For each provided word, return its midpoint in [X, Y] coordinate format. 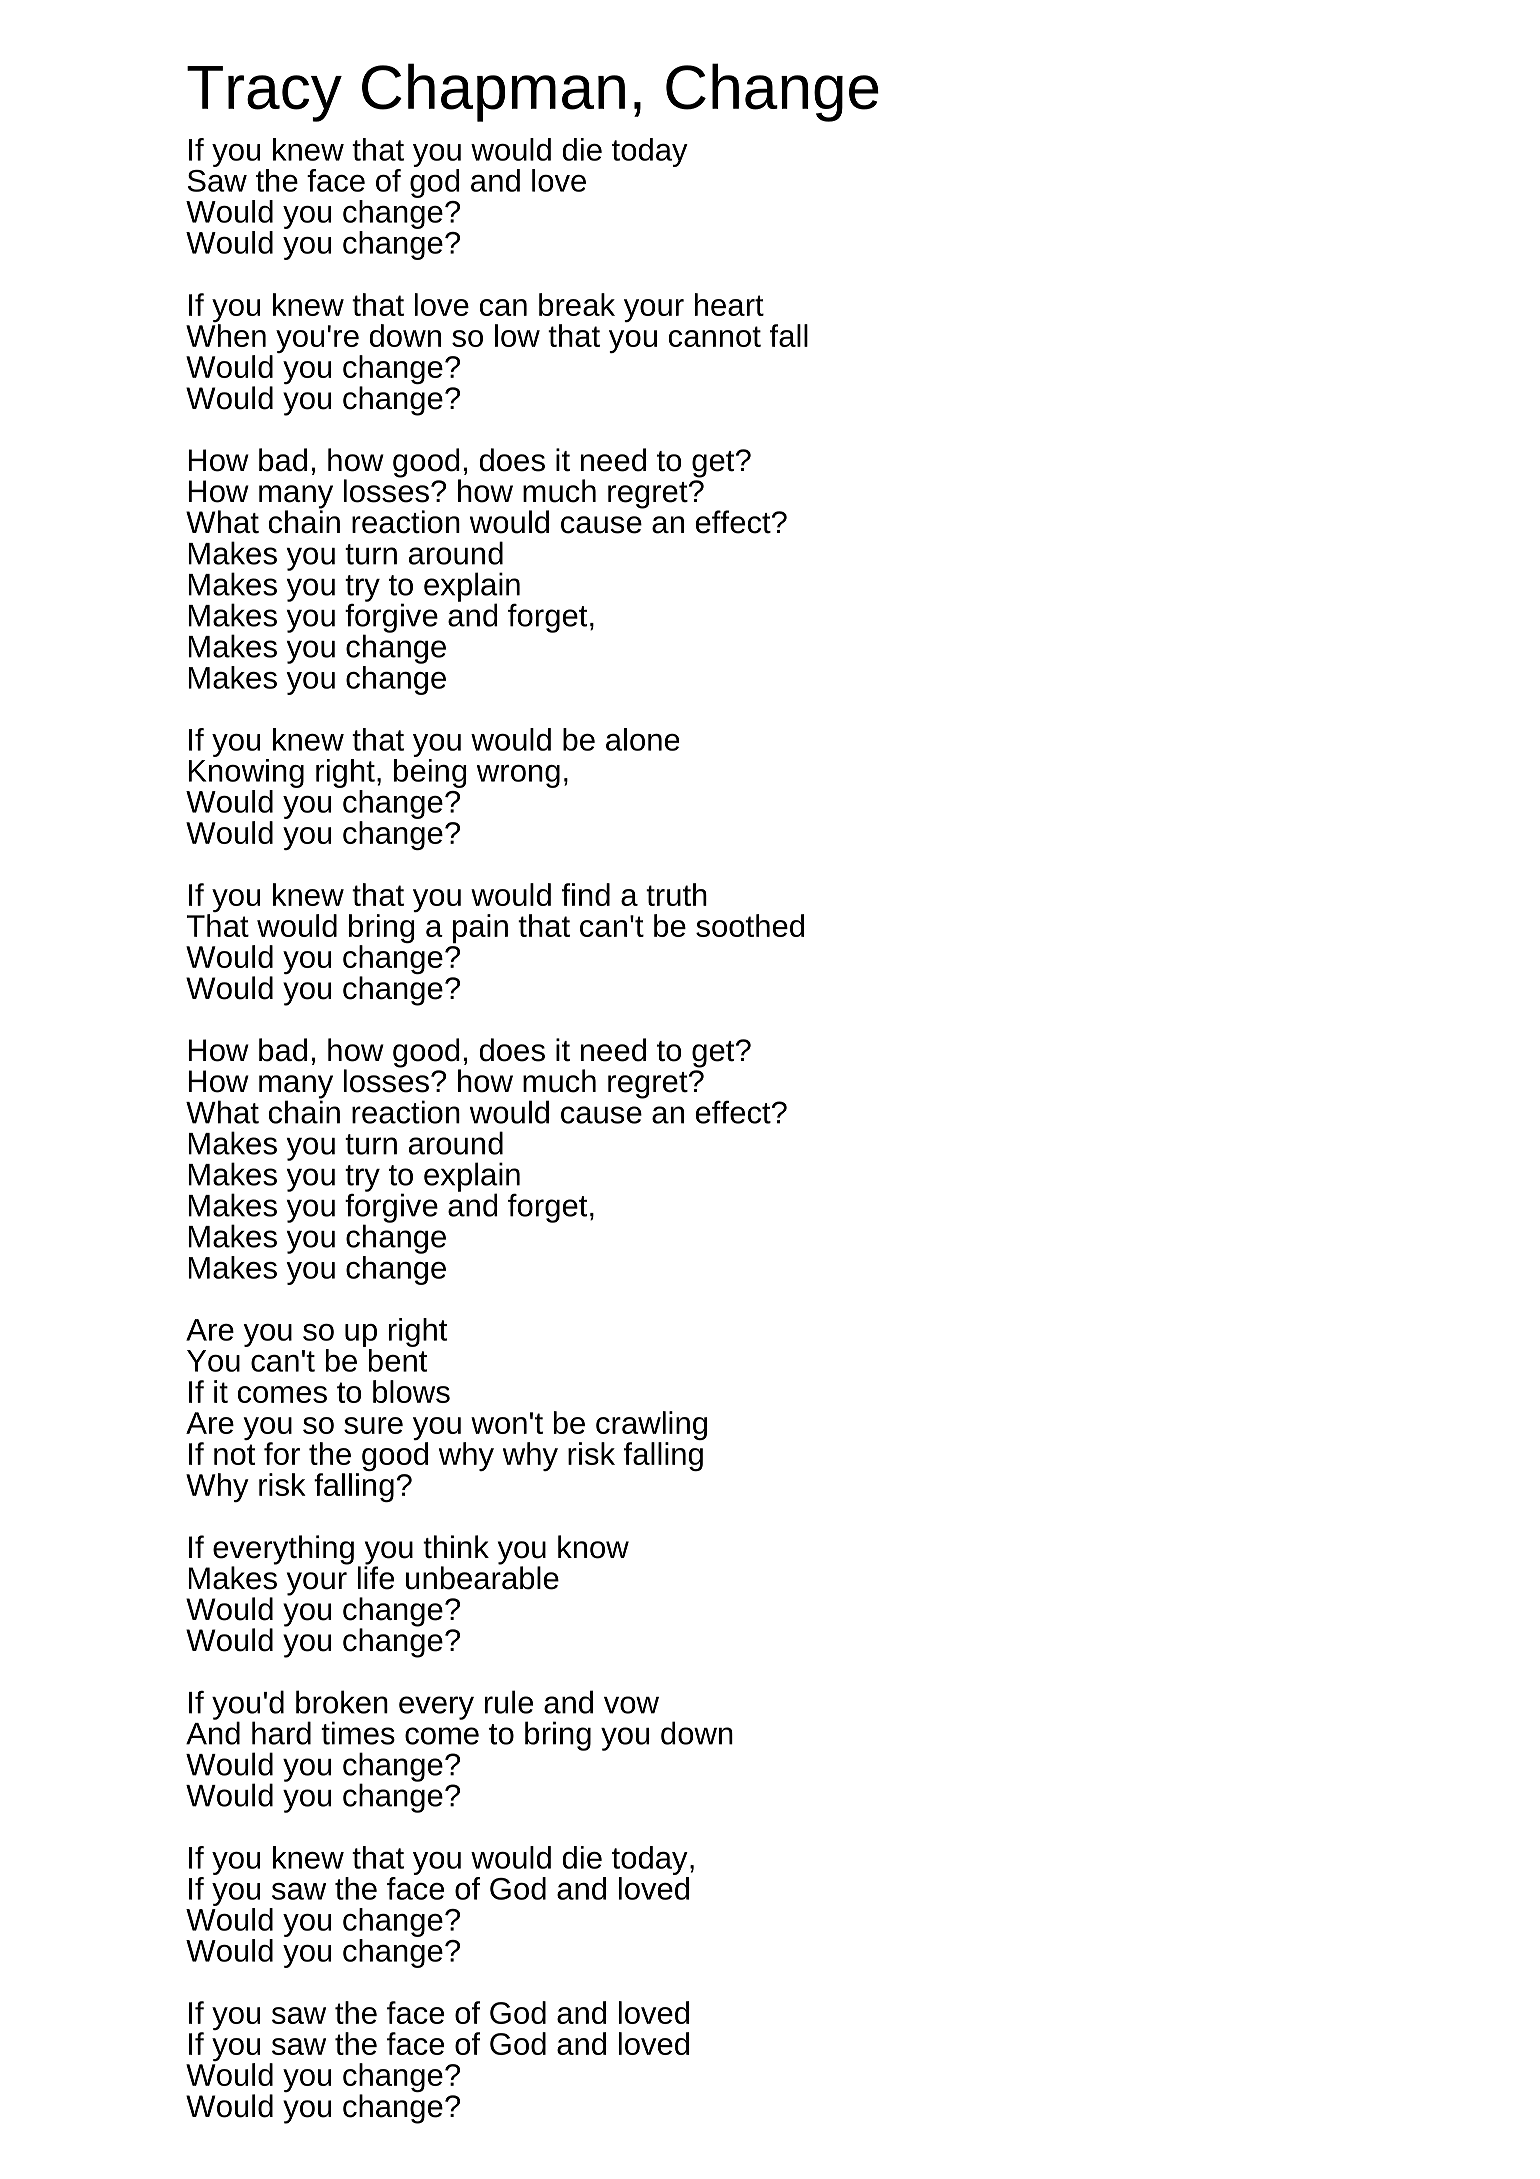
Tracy [264, 94]
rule [509, 1702]
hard [281, 1733]
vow [631, 1705]
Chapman [493, 92]
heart [729, 304]
